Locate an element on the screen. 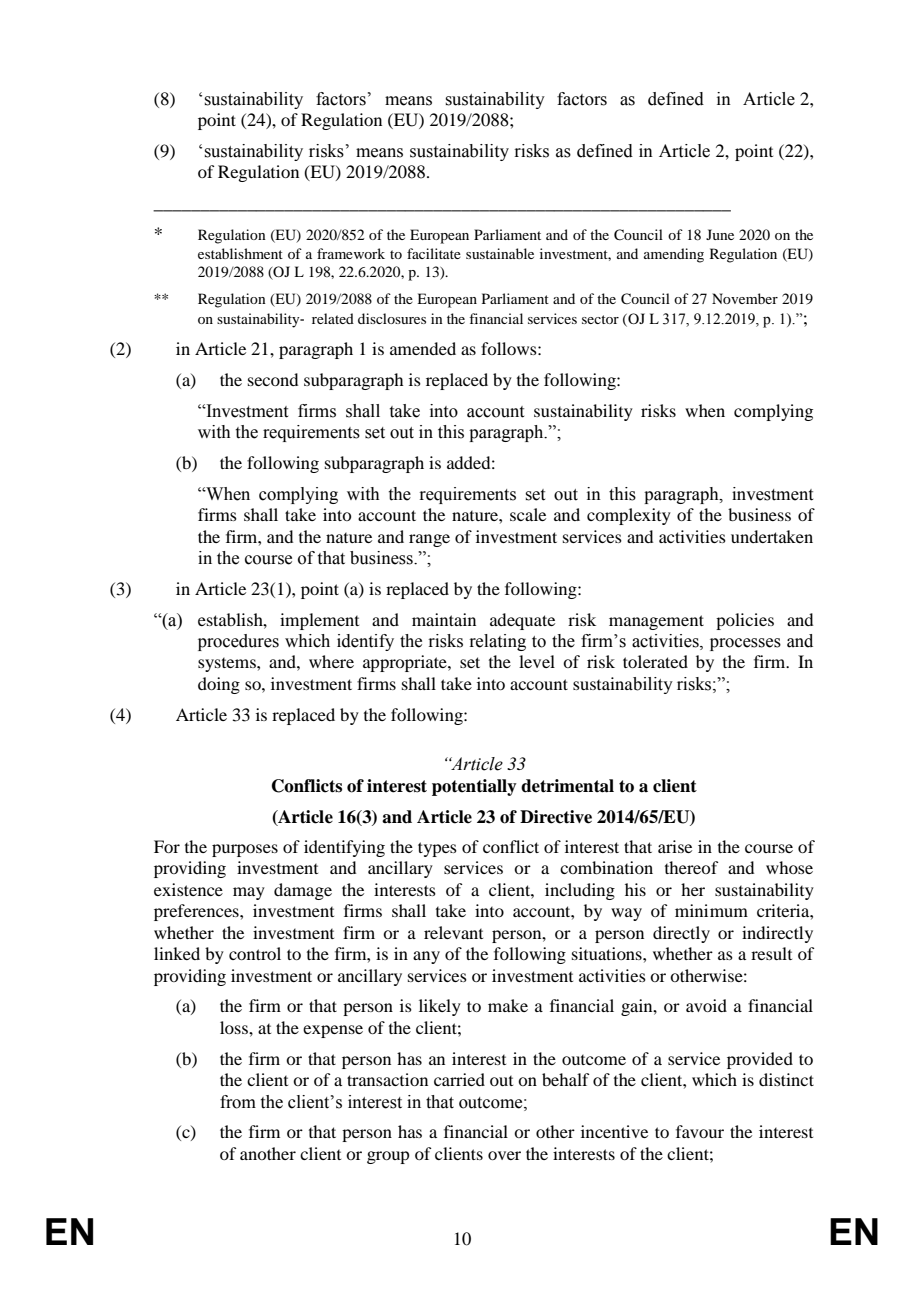 Image resolution: width=924 pixels, height=1308 pixels. doing is located at coordinates (219, 685).
